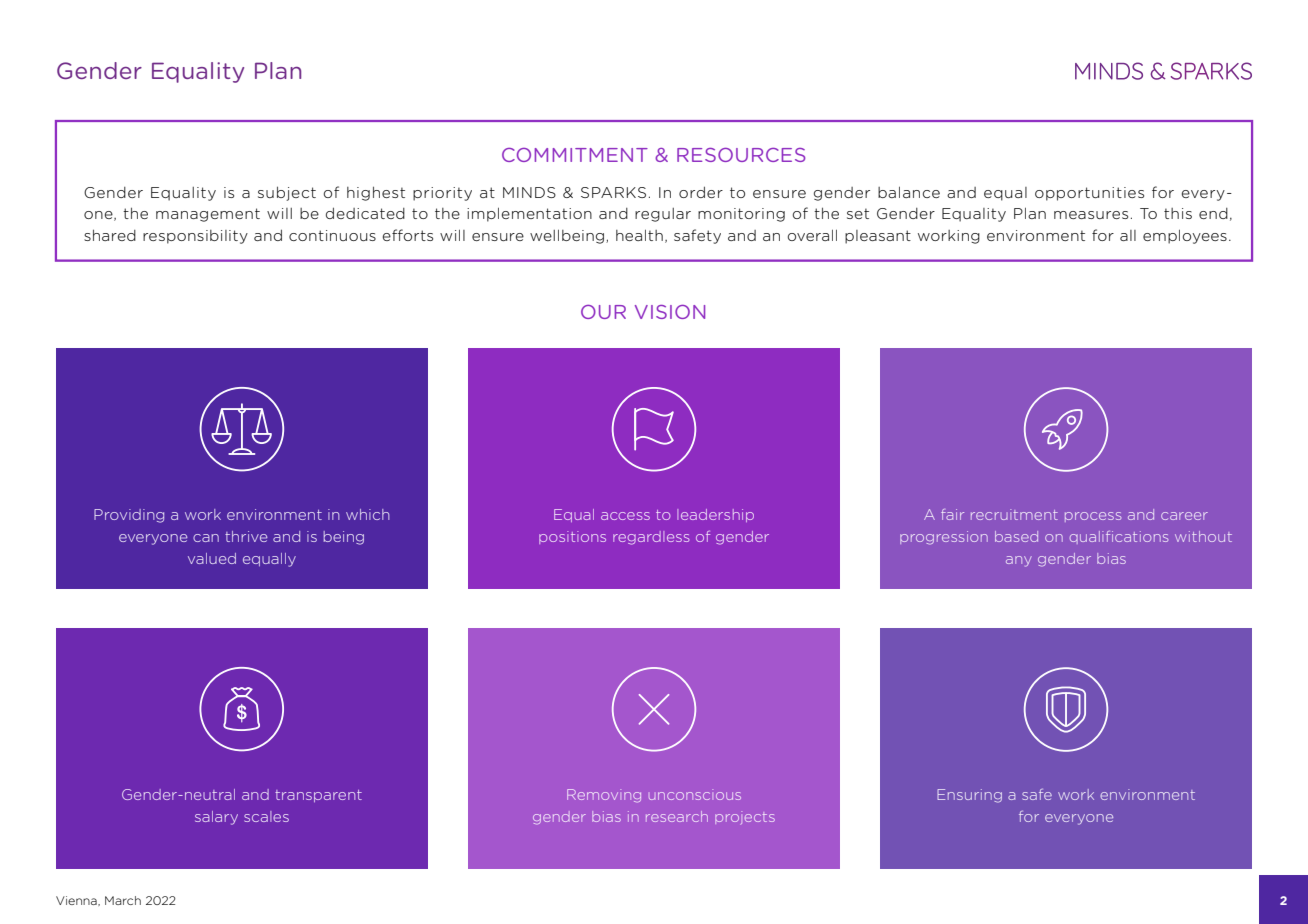  Describe the element at coordinates (651, 538) in the image. I see `regardless` at that location.
